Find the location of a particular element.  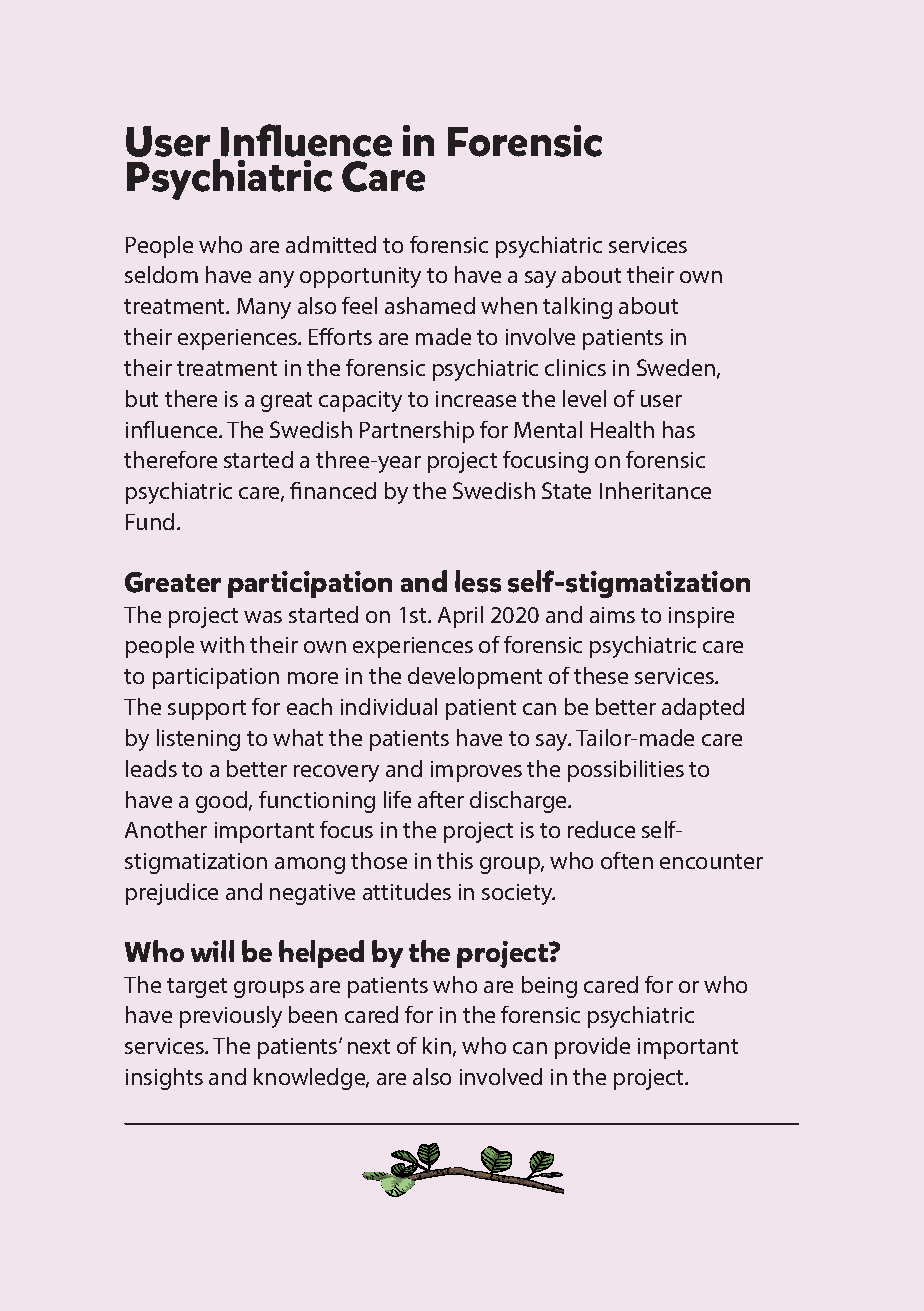

development is located at coordinates (475, 678).
